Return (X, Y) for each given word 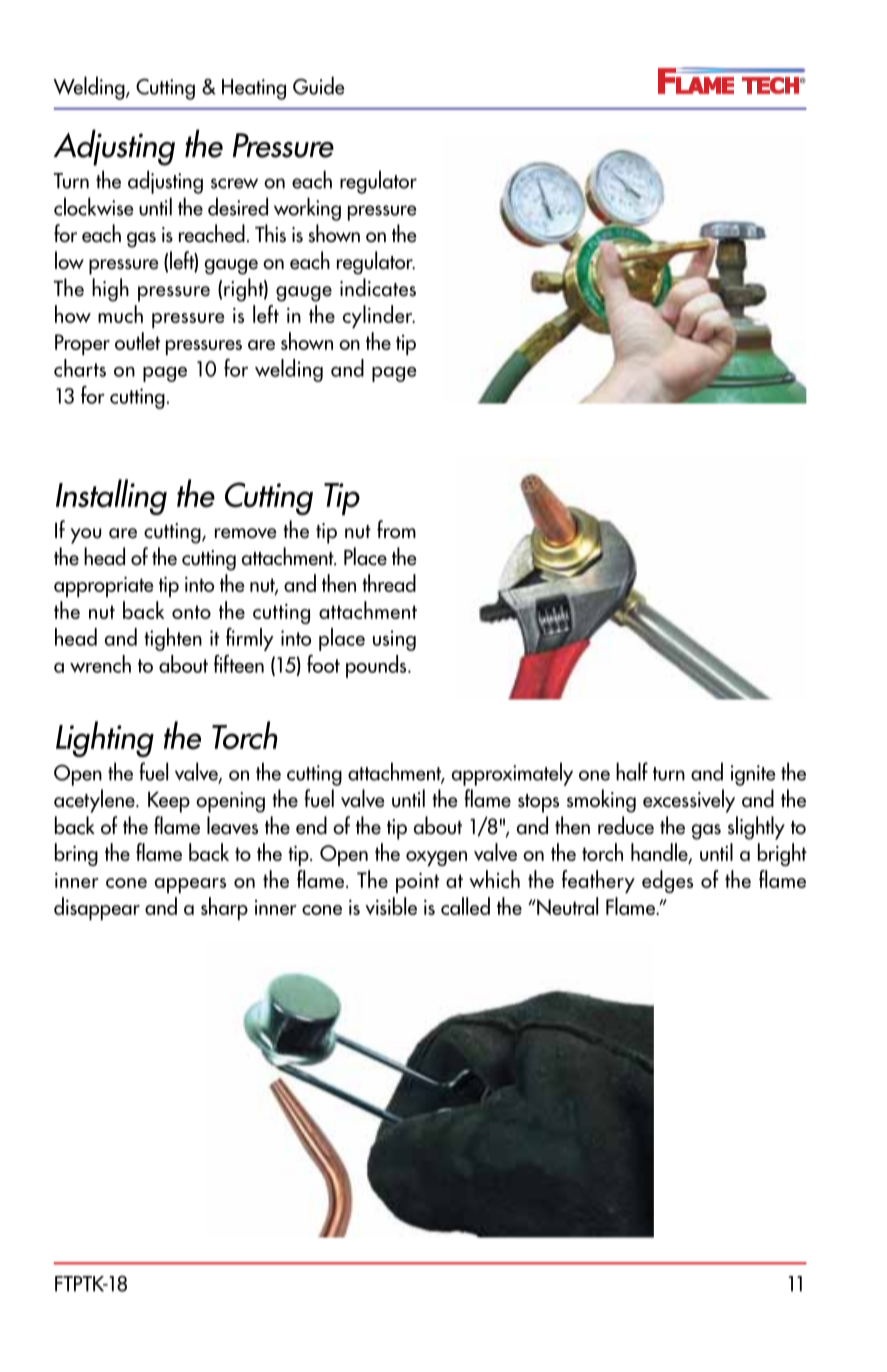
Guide (319, 85)
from (396, 529)
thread (389, 583)
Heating (254, 89)
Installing (111, 497)
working (307, 209)
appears (190, 885)
